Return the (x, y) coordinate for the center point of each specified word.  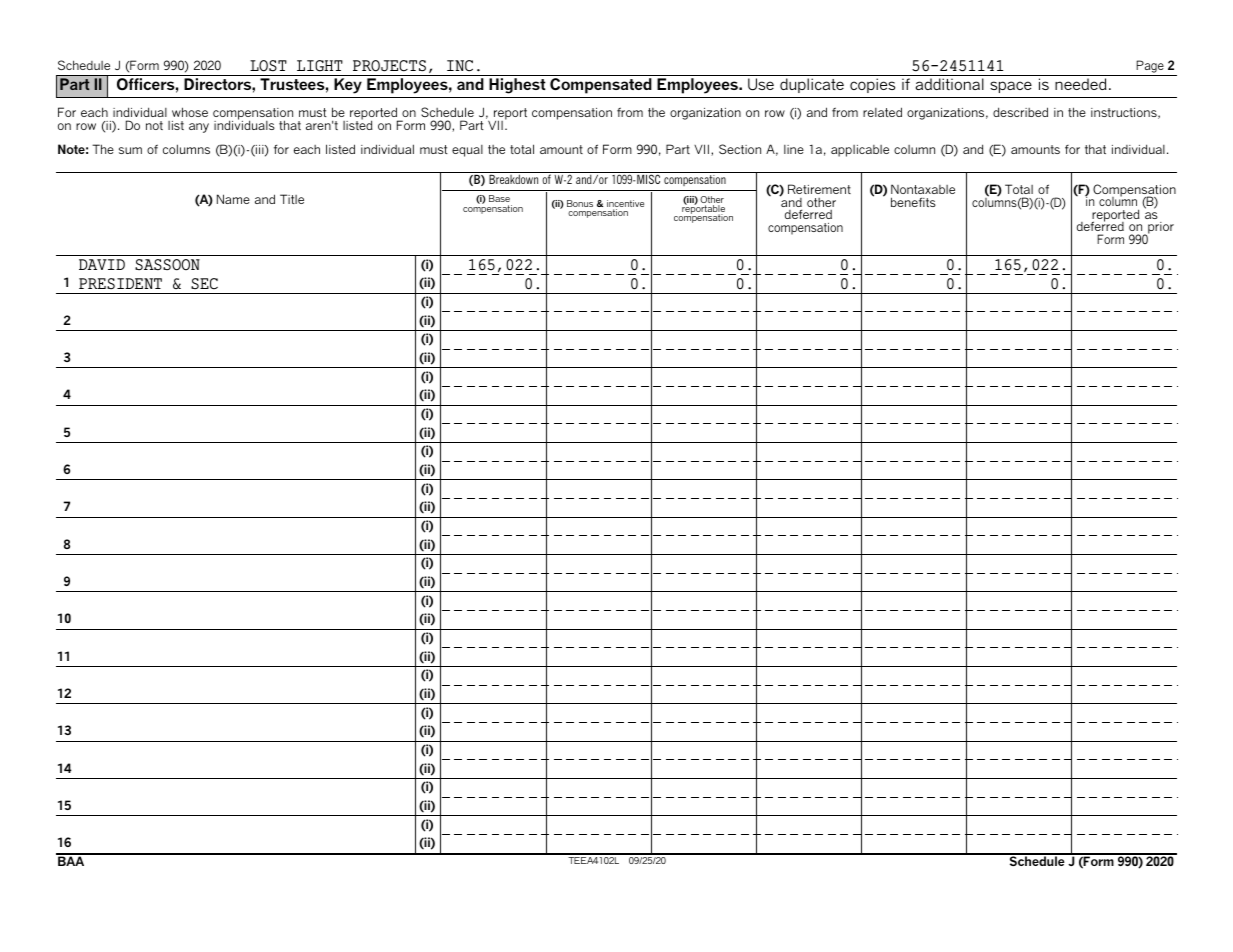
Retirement (819, 189)
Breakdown (514, 178)
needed (1081, 84)
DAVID (102, 264)
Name (233, 199)
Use (761, 84)
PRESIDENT (120, 283)
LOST (268, 66)
